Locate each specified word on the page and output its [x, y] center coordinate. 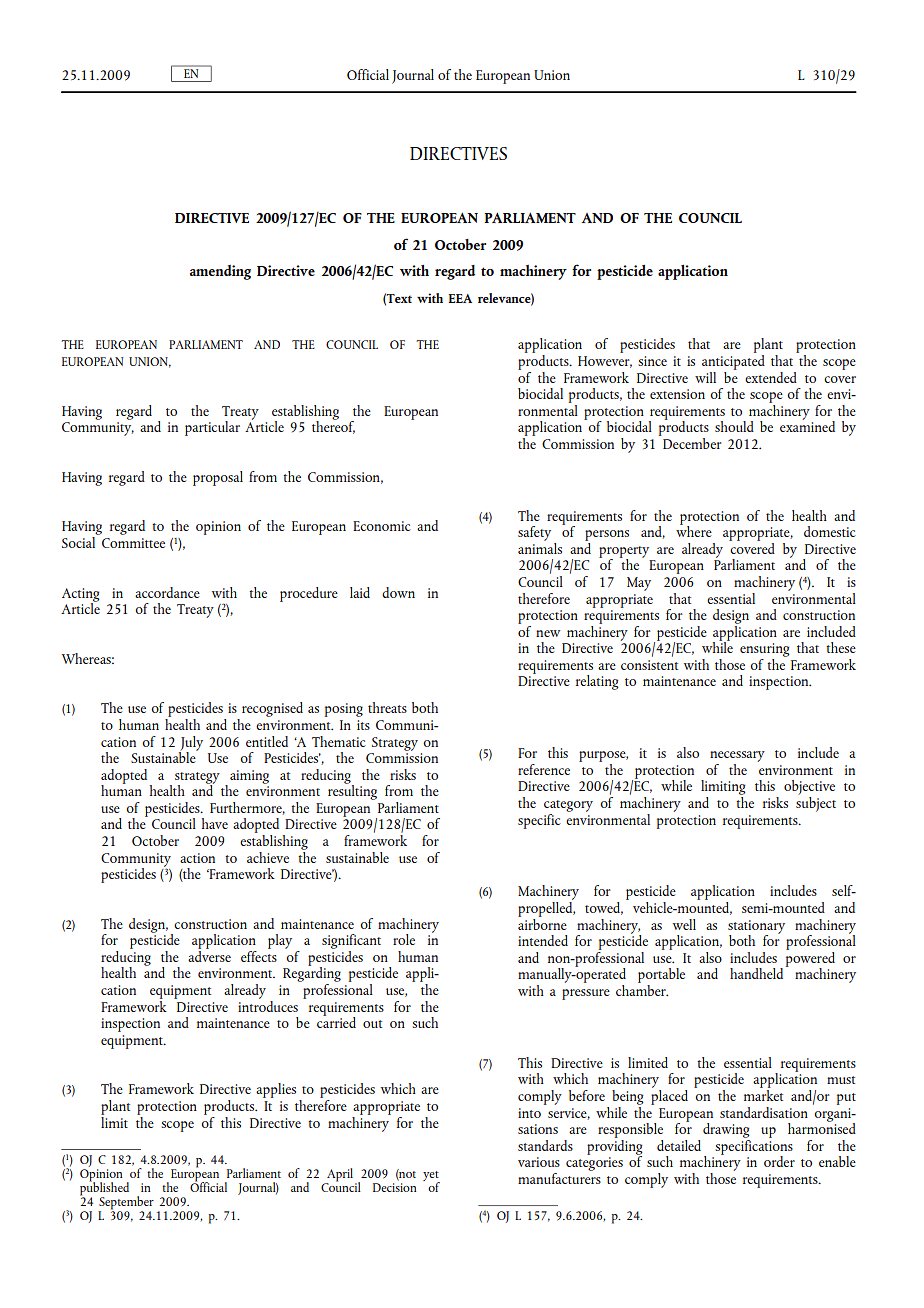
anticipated [733, 361]
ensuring [765, 650]
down [398, 592]
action [197, 858]
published [104, 1187]
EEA [460, 298]
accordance [167, 592]
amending [220, 272]
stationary [756, 928]
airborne [542, 923]
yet [431, 1177]
